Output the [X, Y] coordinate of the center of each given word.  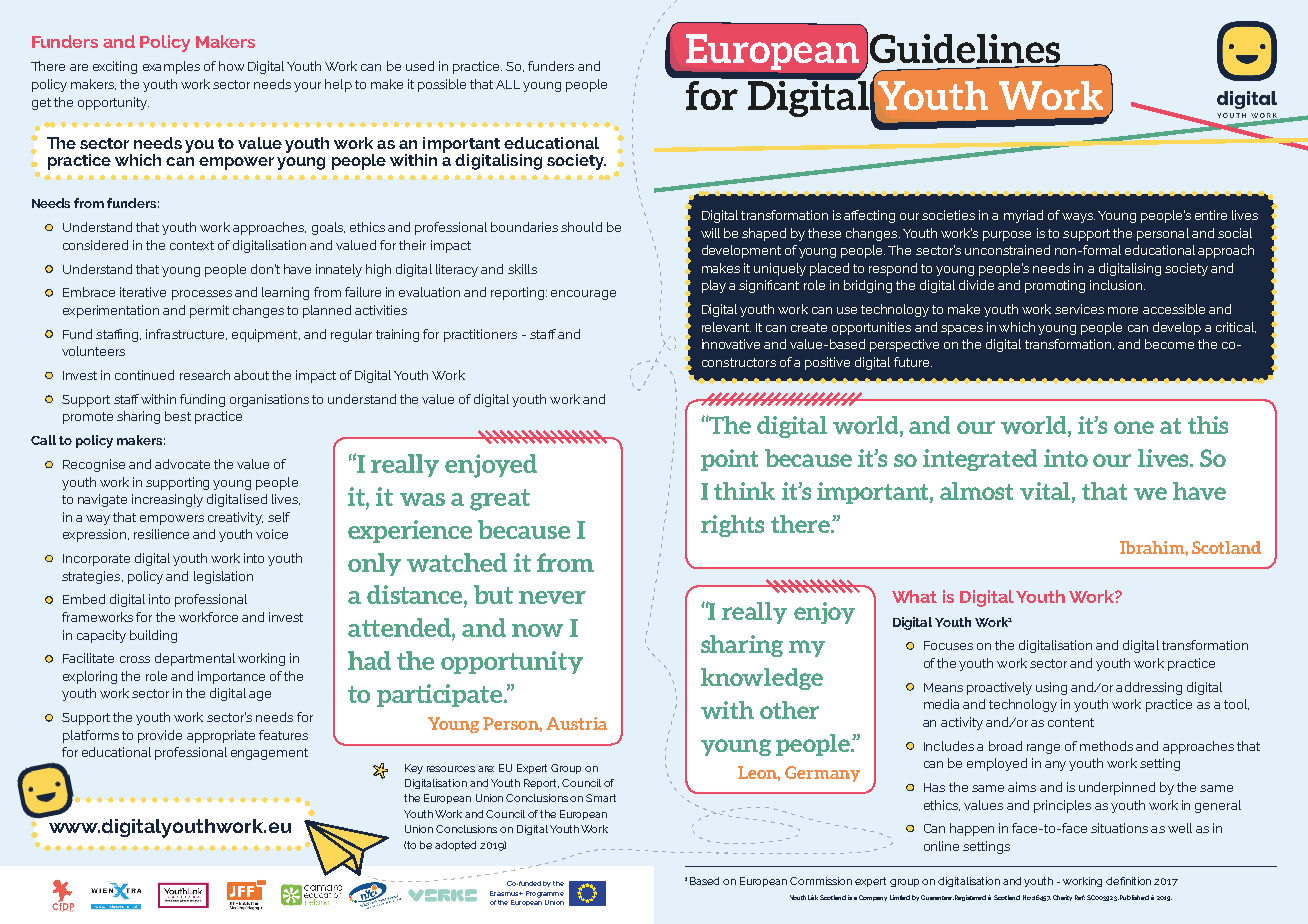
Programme [545, 894]
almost [976, 491]
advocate [182, 464]
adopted [455, 846]
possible [442, 85]
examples [171, 67]
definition [1128, 881]
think [744, 491]
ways [1078, 218]
